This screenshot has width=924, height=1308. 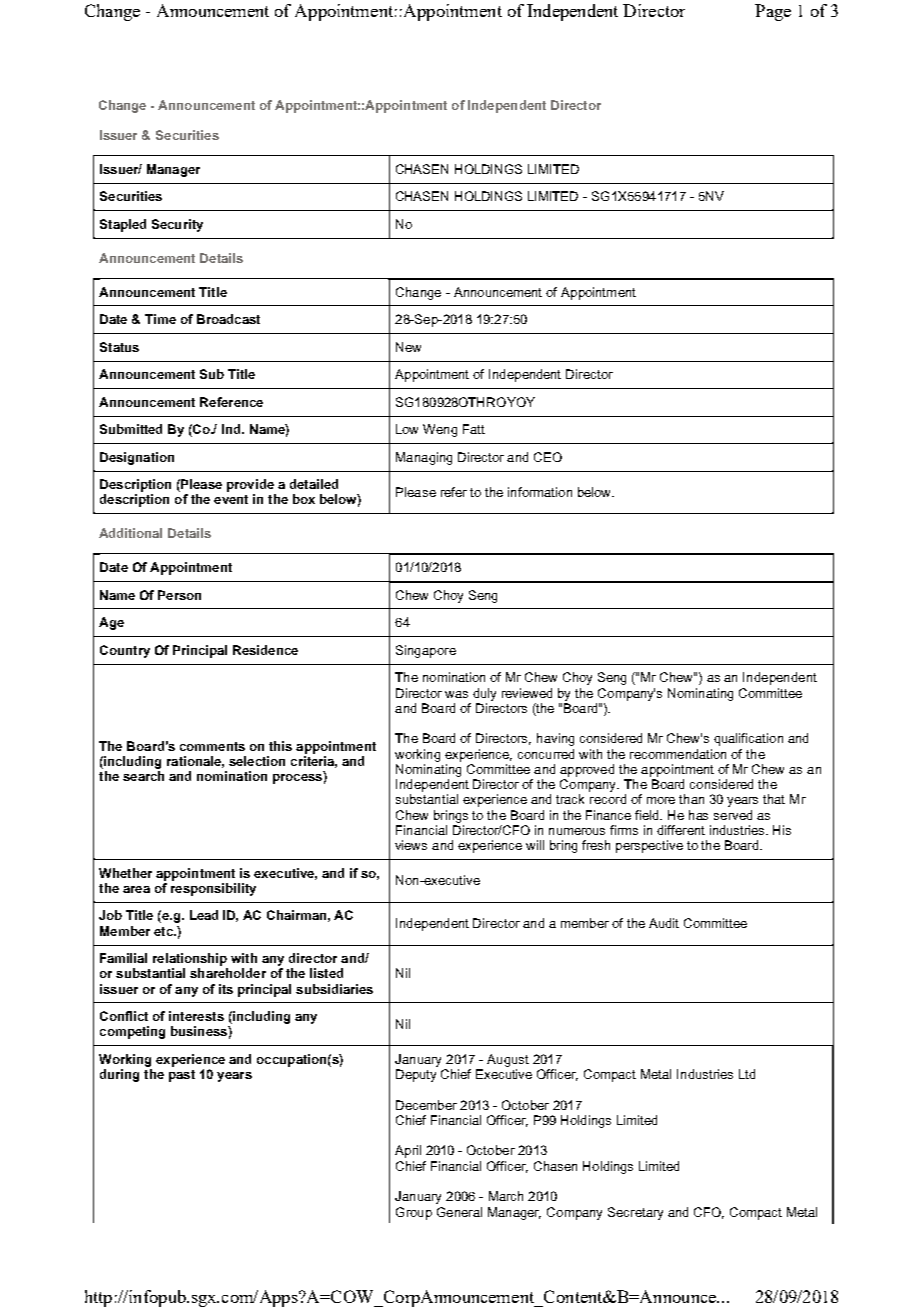 What do you see at coordinates (411, 845) in the screenshot?
I see `views` at bounding box center [411, 845].
